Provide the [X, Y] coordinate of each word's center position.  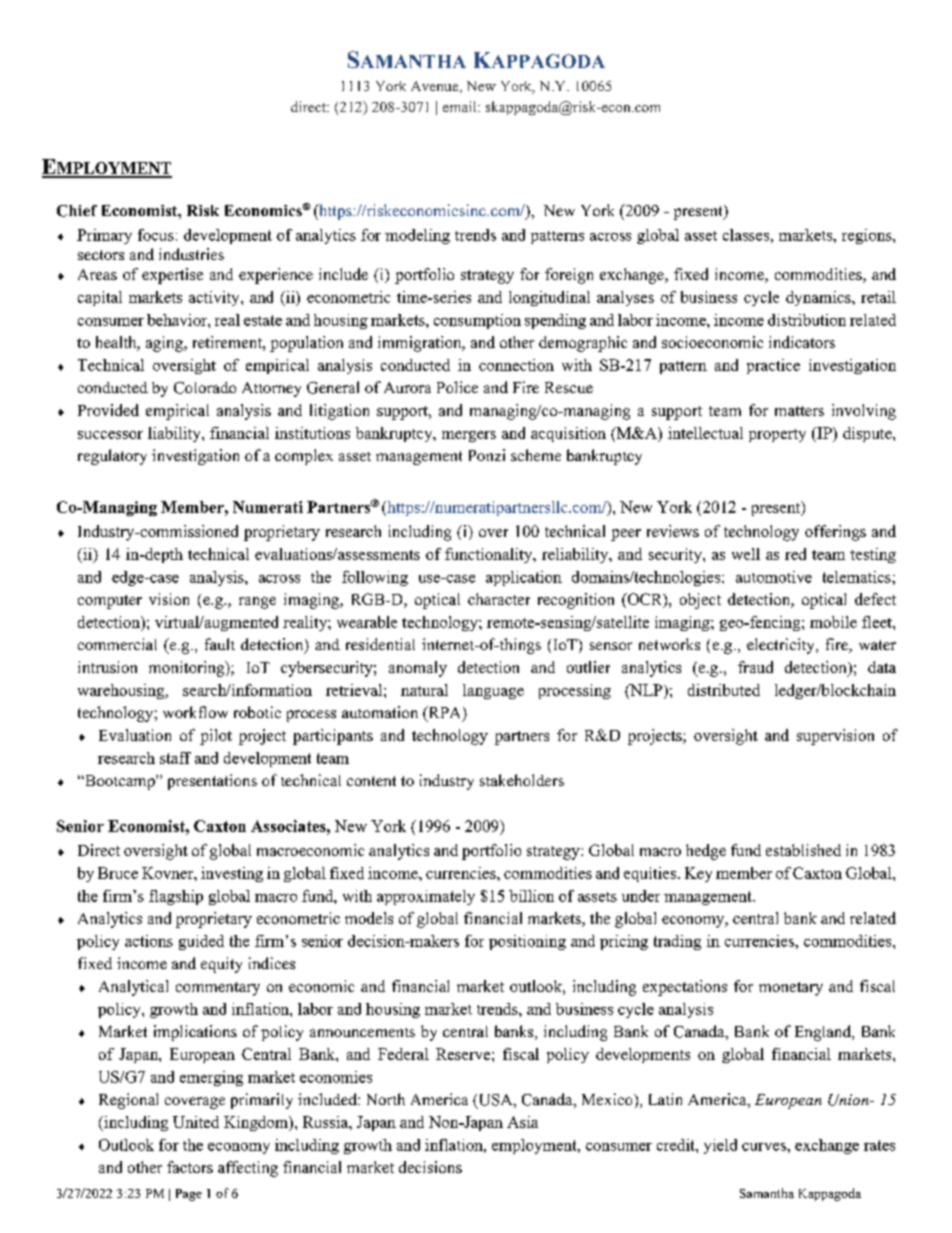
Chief [77, 211]
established [803, 850]
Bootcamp [120, 782]
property [777, 435]
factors [190, 1167]
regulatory [112, 457]
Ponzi [487, 455]
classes [746, 235]
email [461, 106]
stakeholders [522, 780]
